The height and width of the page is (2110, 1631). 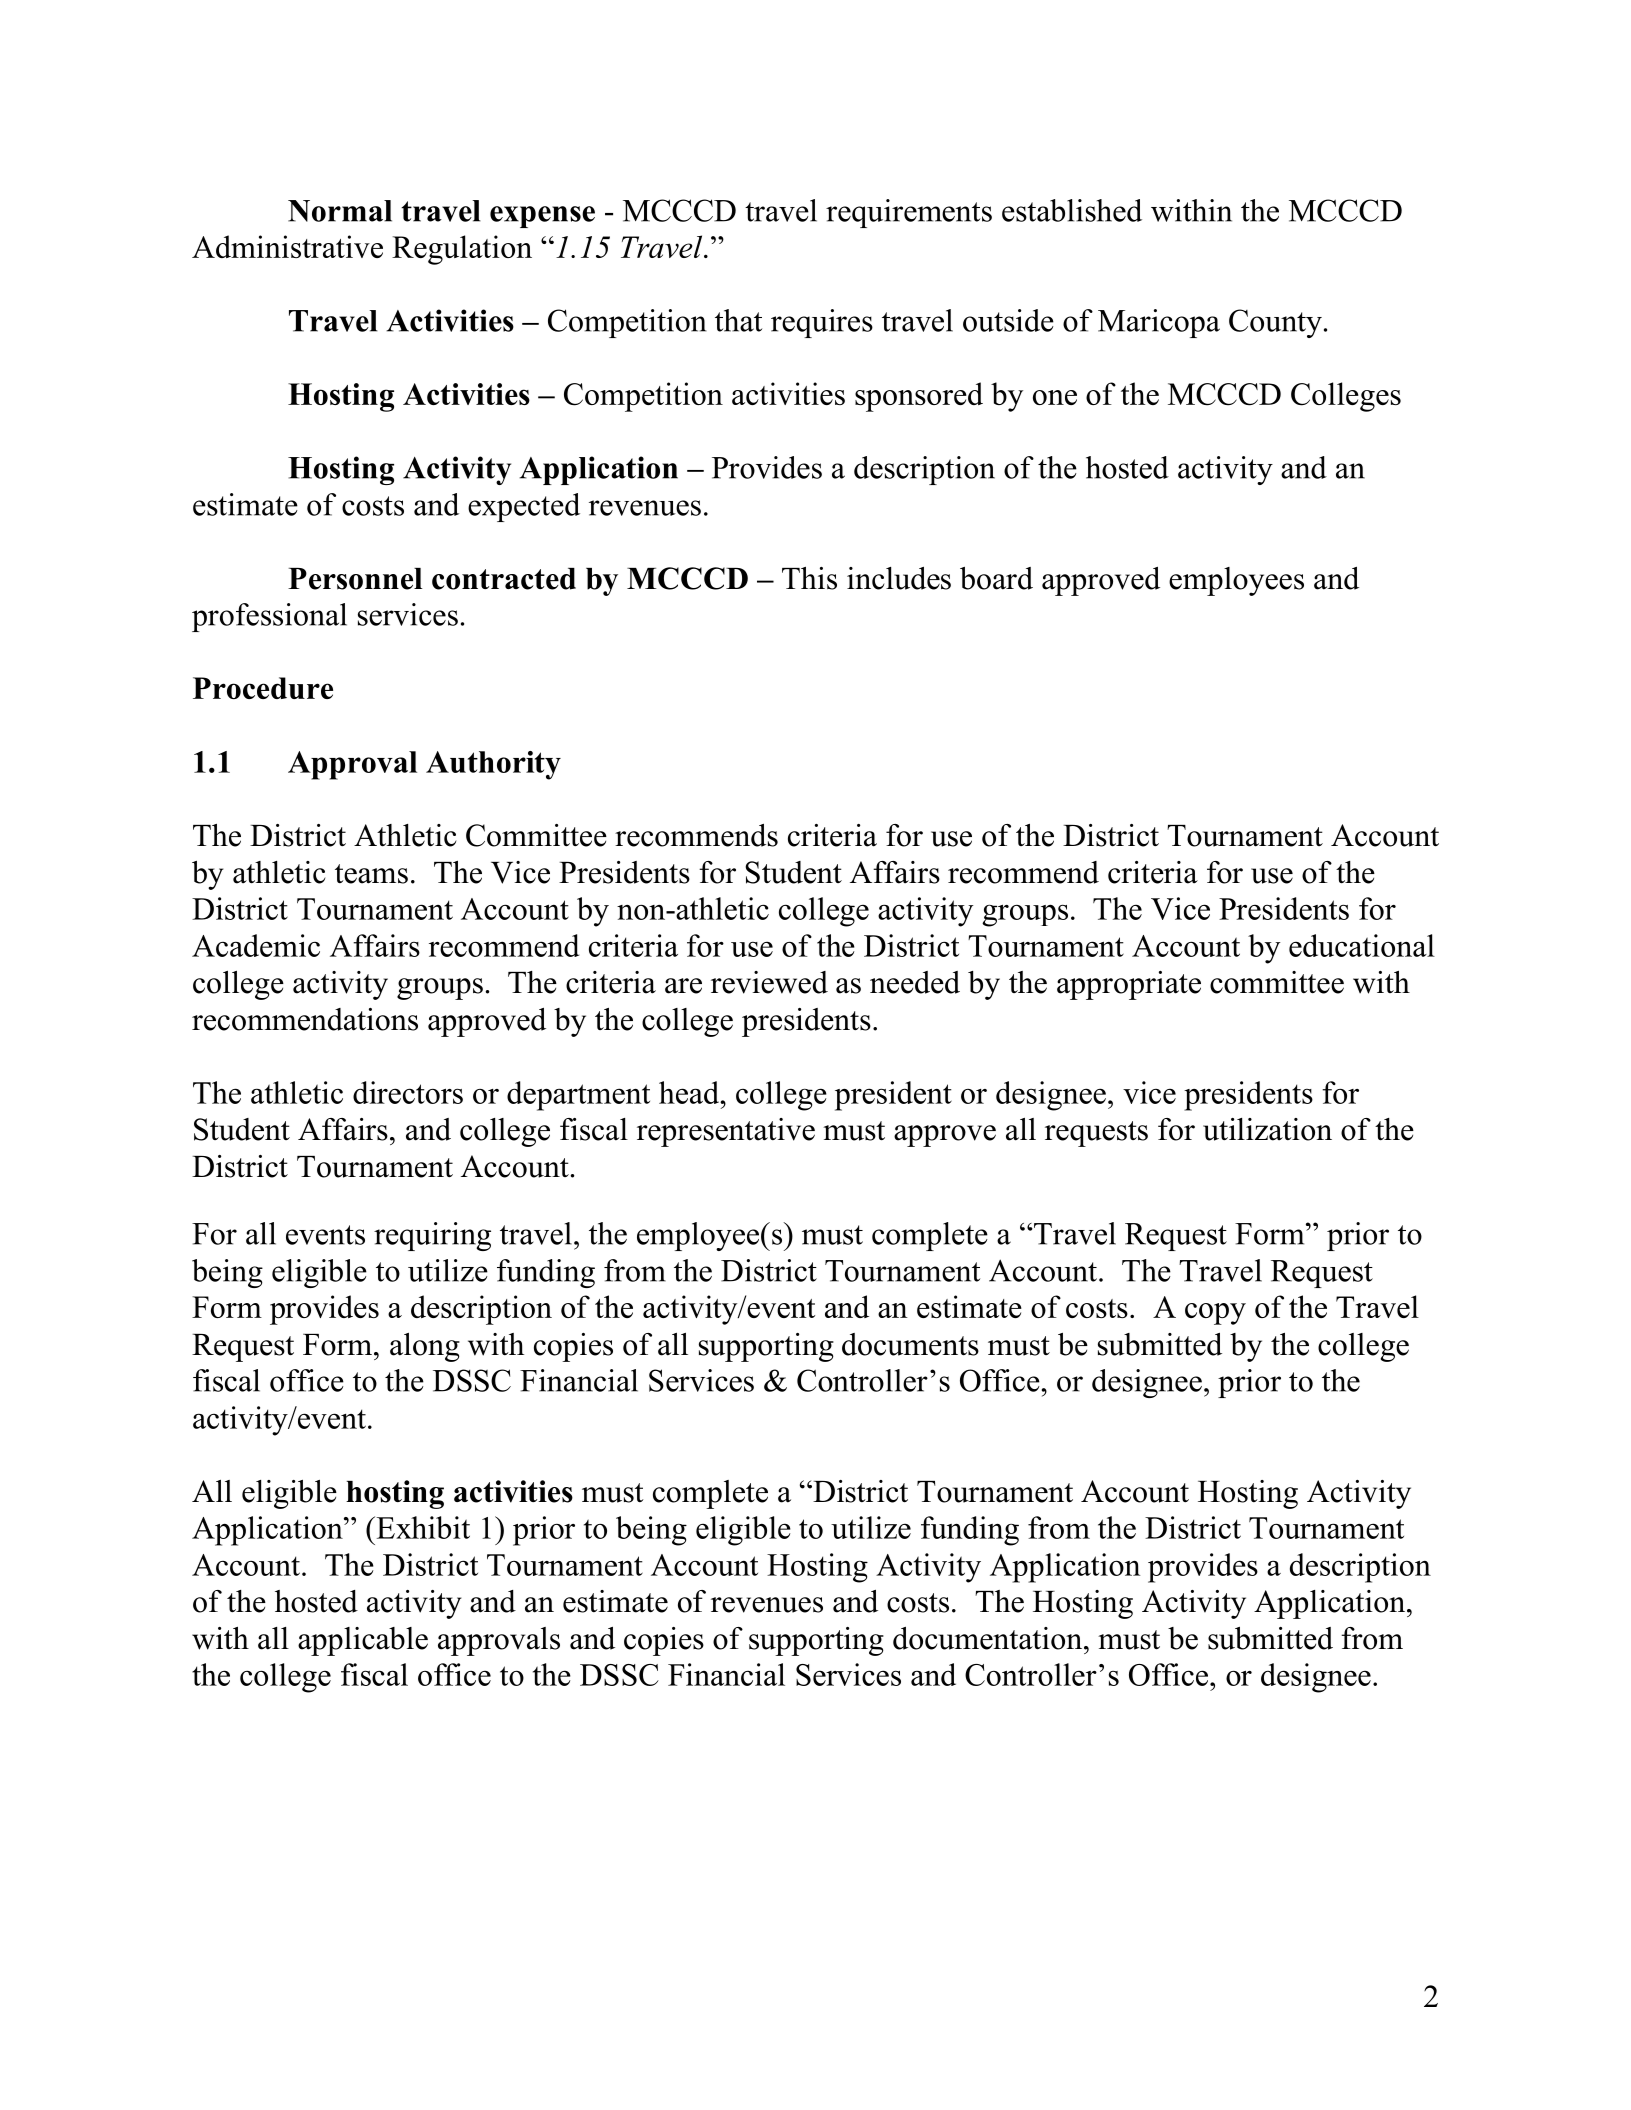 I want to click on County, so click(x=1275, y=323).
